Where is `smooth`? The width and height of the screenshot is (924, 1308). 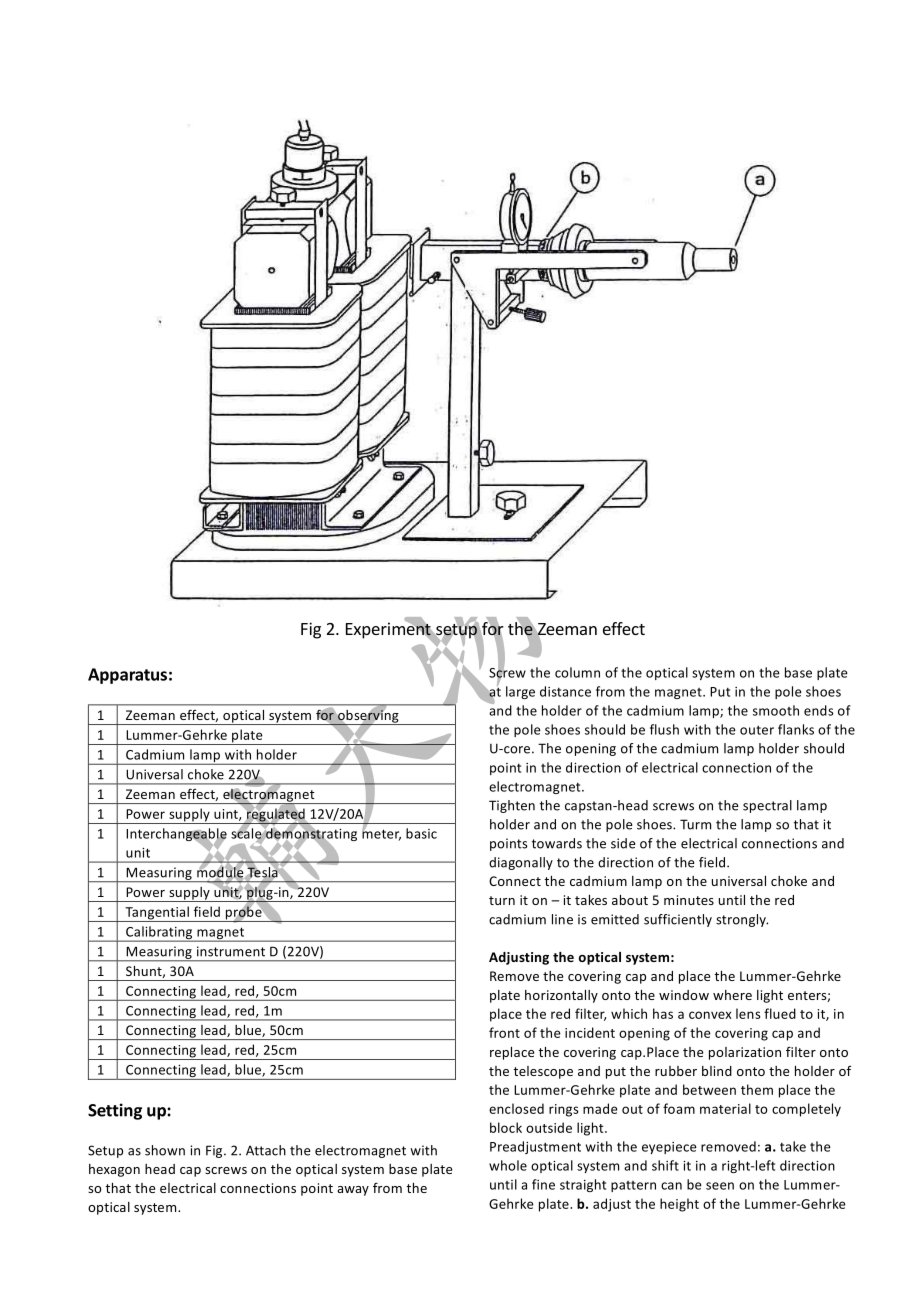 smooth is located at coordinates (776, 710).
